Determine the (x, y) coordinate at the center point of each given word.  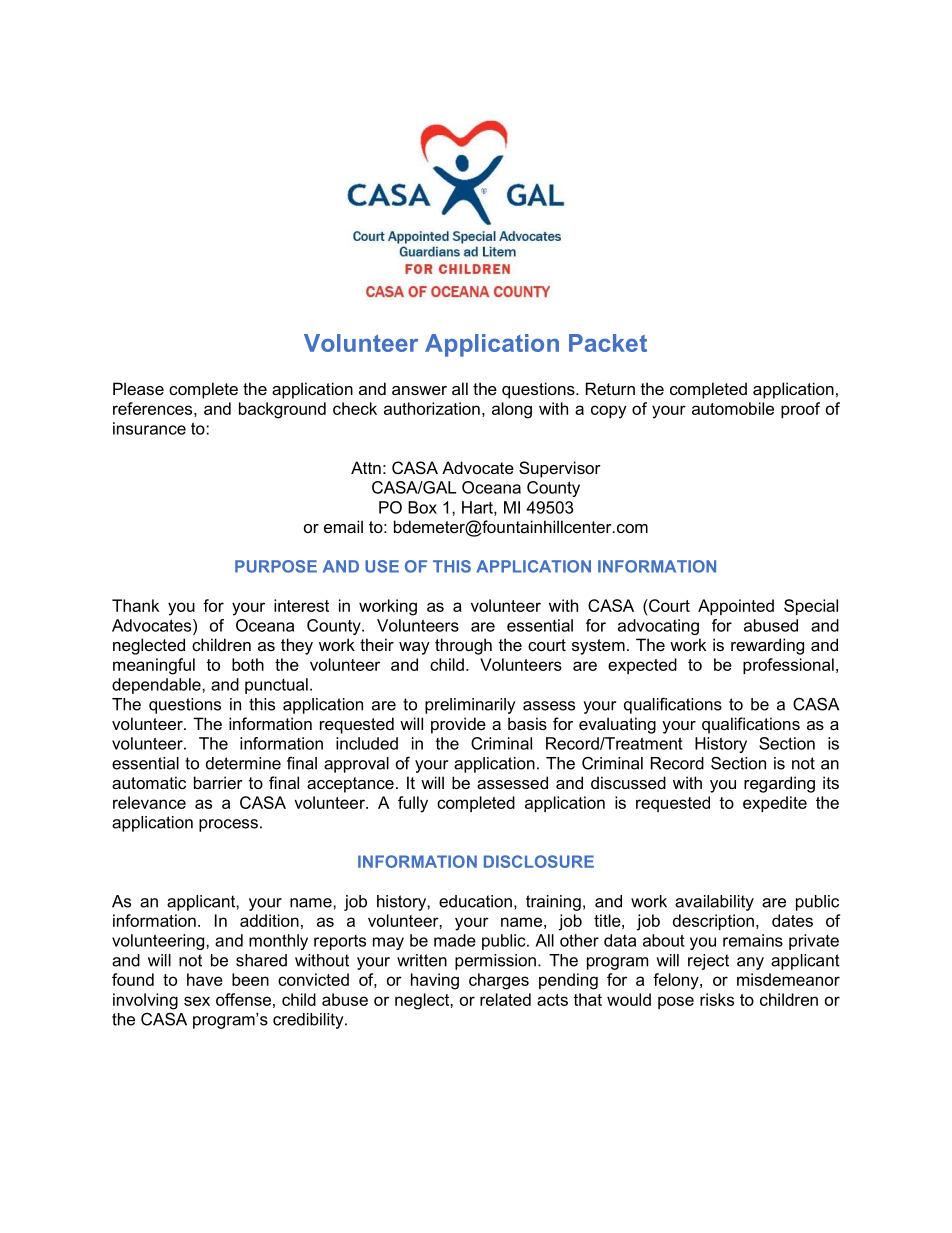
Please (138, 388)
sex (197, 1001)
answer (419, 390)
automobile (733, 408)
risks (717, 999)
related (505, 999)
